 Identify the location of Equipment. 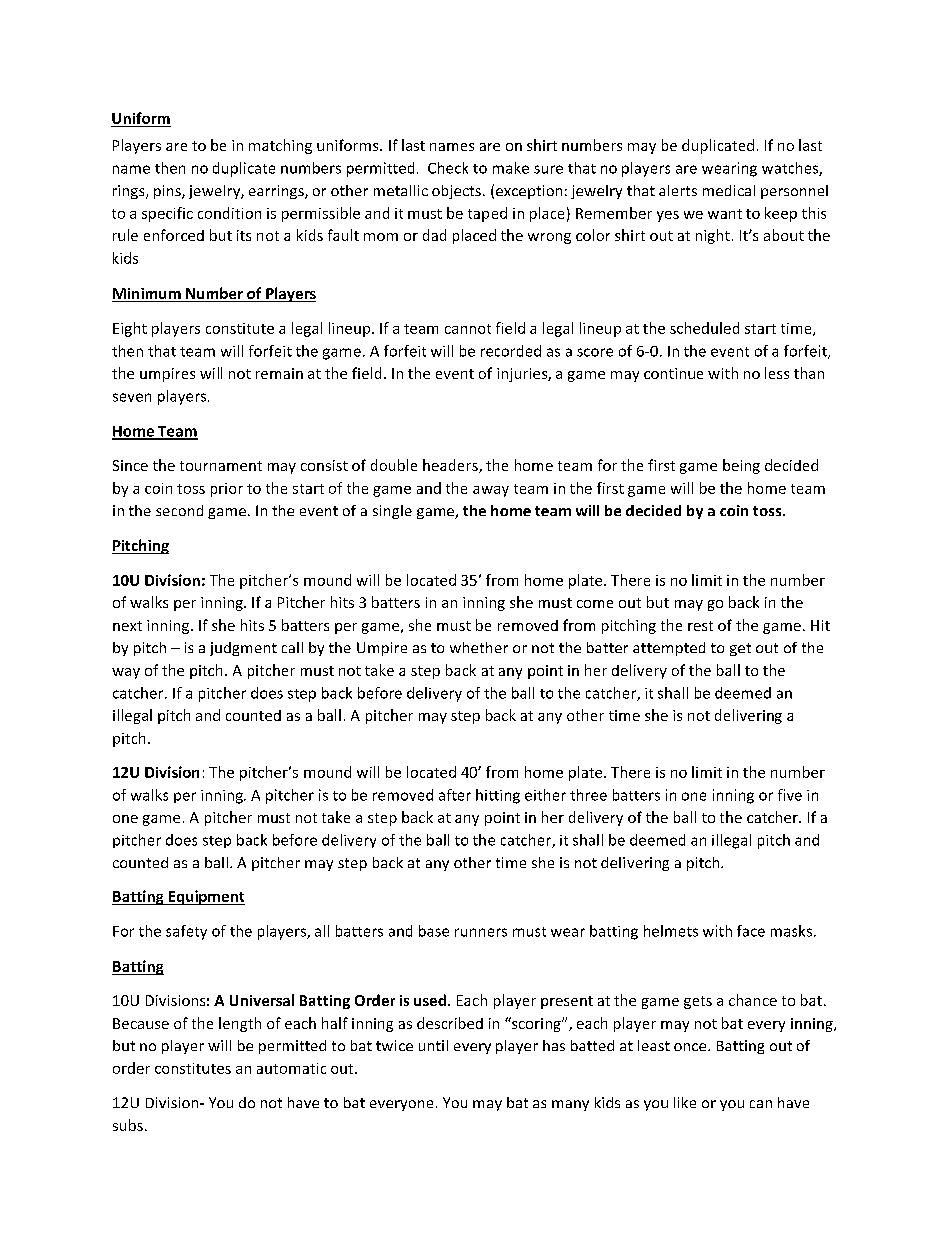
(205, 897).
